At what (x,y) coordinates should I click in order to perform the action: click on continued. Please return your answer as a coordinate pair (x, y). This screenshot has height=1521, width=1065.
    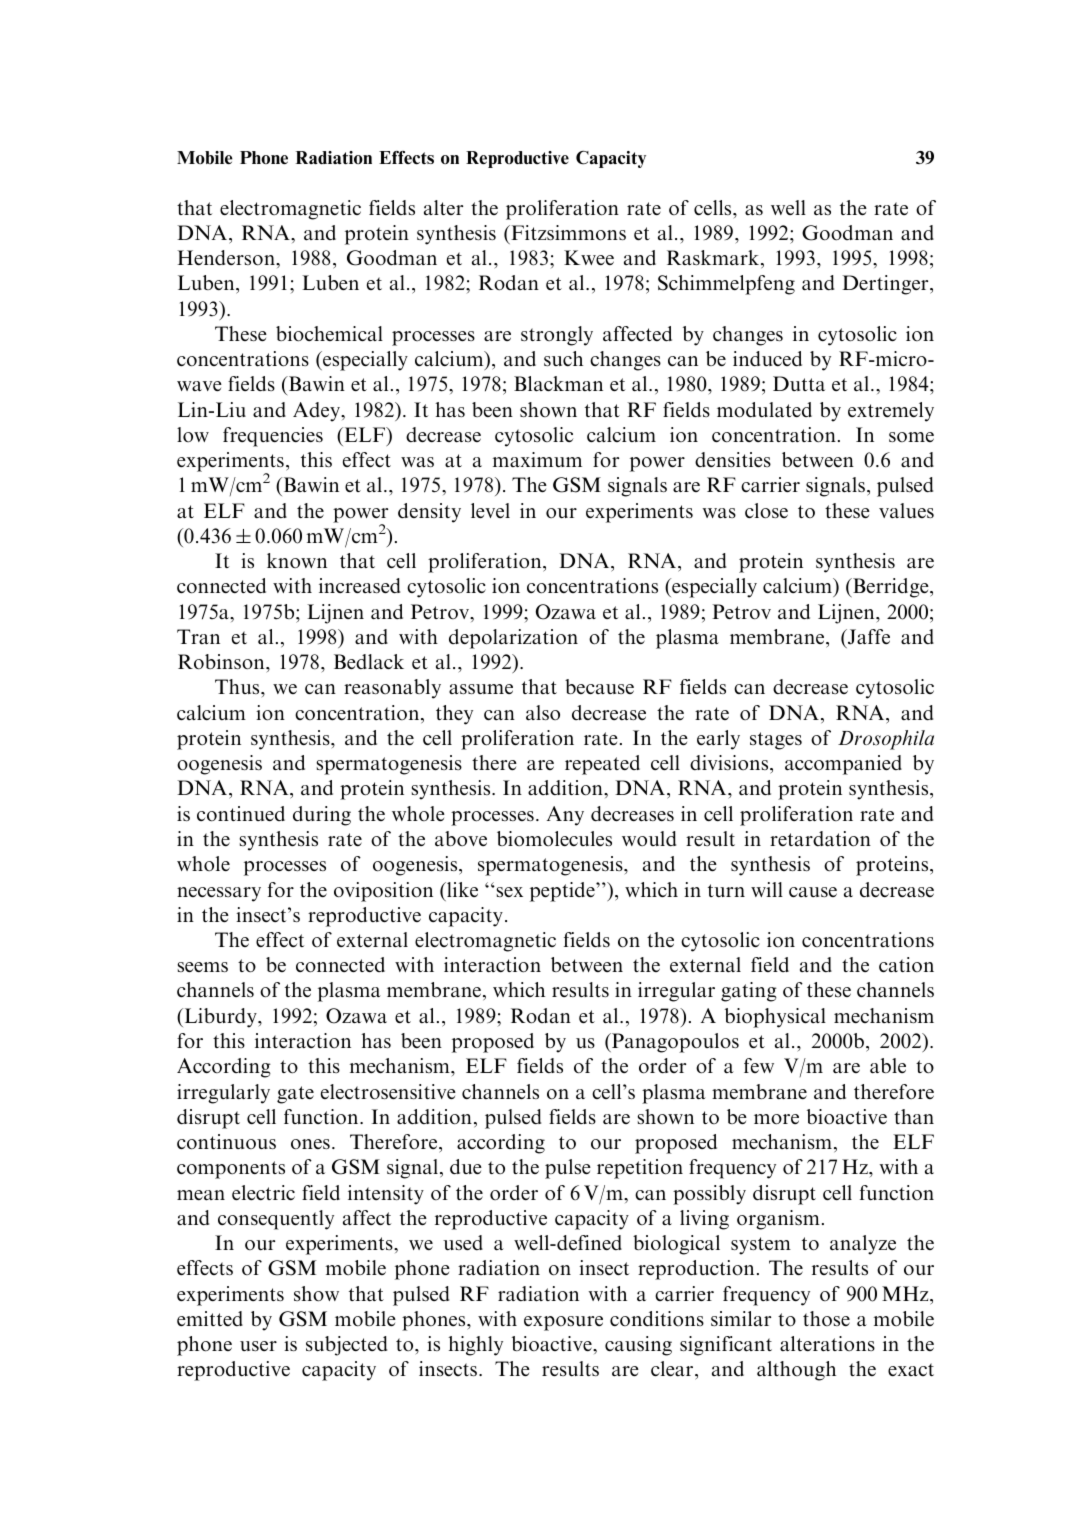
    Looking at the image, I should click on (241, 814).
